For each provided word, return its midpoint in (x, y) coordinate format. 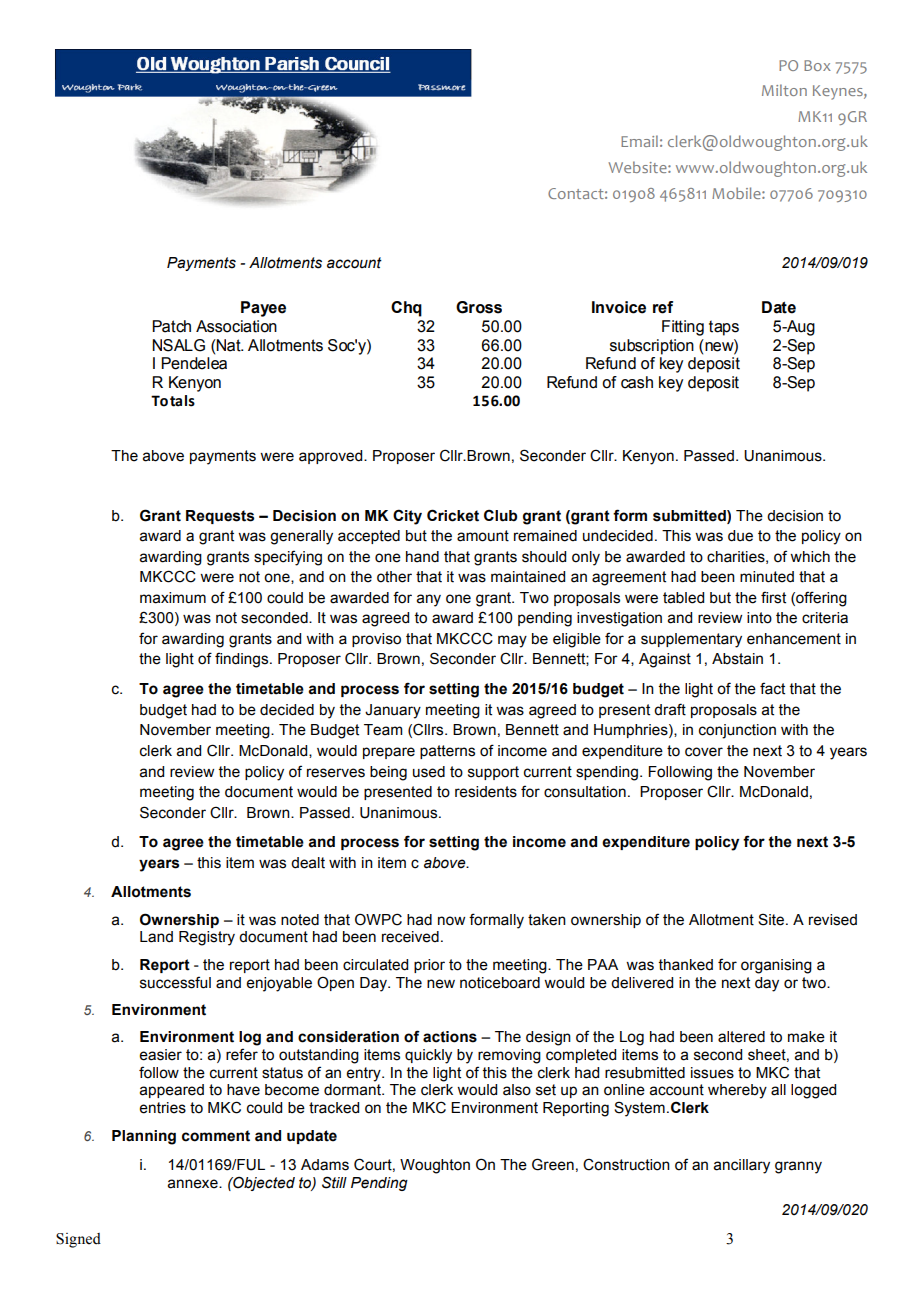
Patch (171, 326)
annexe (194, 1184)
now (451, 921)
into (759, 618)
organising (776, 966)
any (429, 600)
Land (156, 937)
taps (724, 328)
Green (553, 1164)
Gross (479, 307)
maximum (173, 598)
